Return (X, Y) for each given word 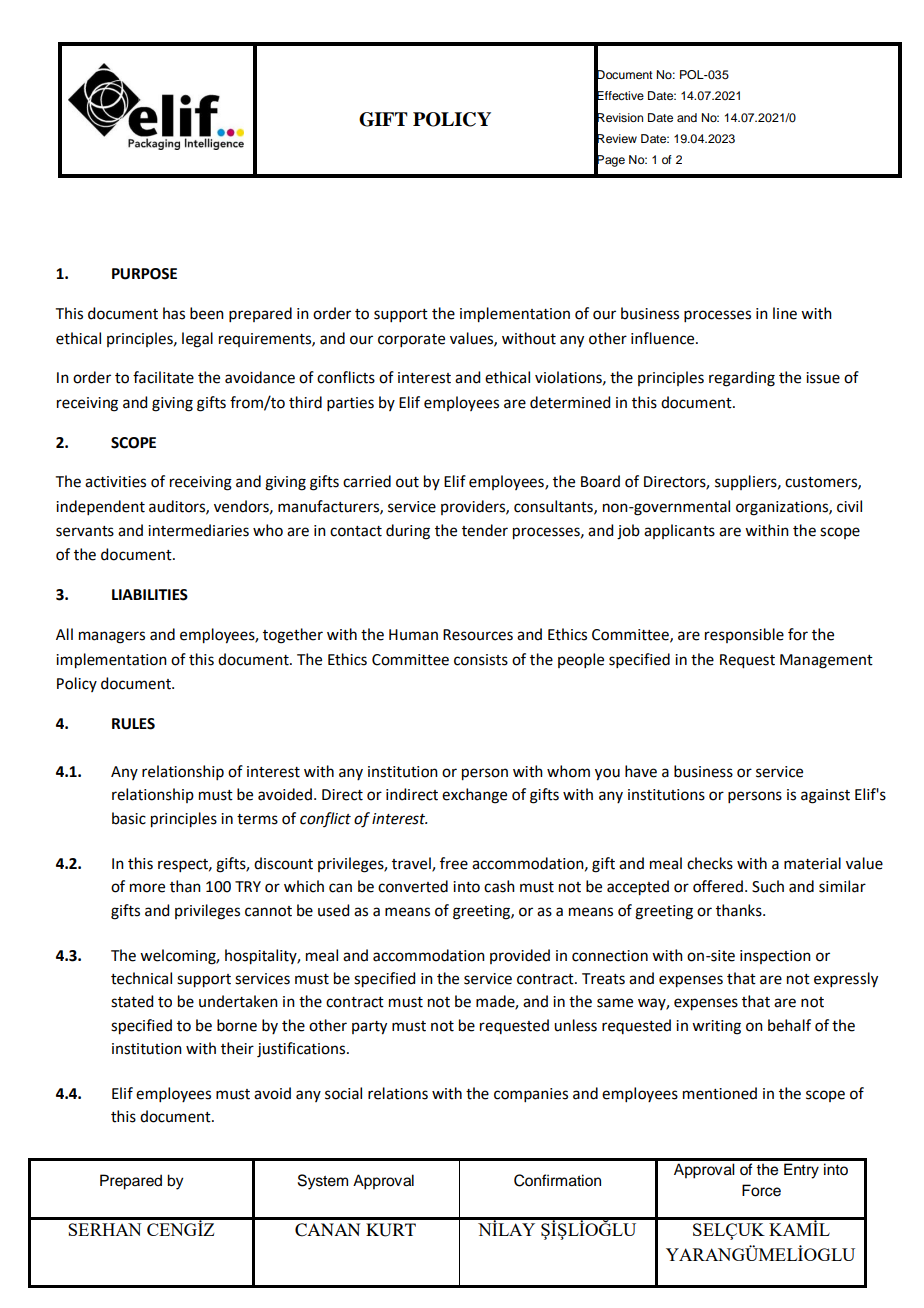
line (785, 313)
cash (499, 886)
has (174, 313)
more (147, 888)
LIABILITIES (150, 595)
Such (768, 886)
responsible (744, 635)
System (323, 1182)
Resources (478, 635)
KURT (391, 1230)
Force (761, 1190)
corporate (411, 340)
